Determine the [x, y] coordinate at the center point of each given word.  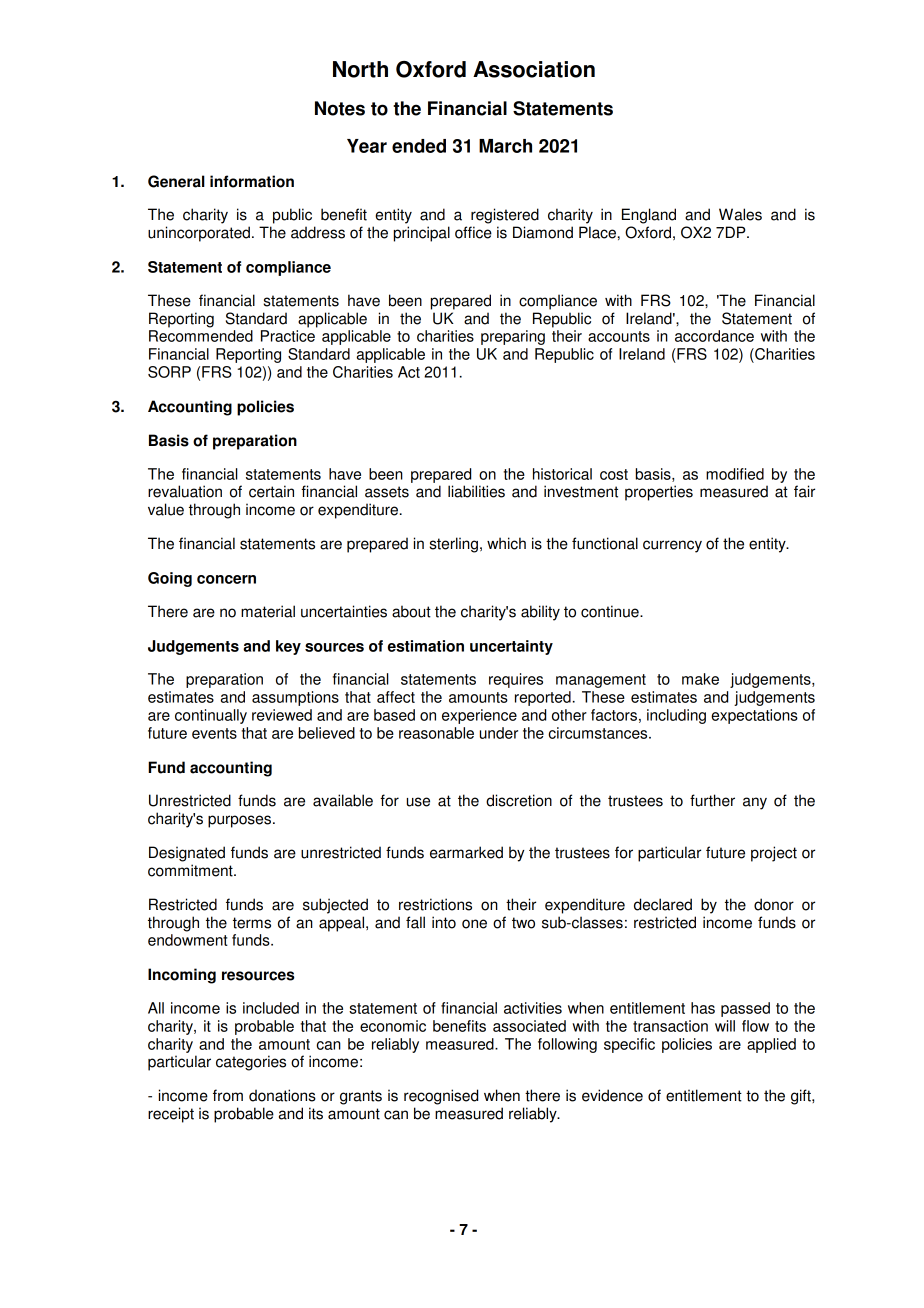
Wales [740, 214]
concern [226, 579]
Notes [340, 108]
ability [540, 613]
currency [672, 546]
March [505, 146]
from [228, 1095]
